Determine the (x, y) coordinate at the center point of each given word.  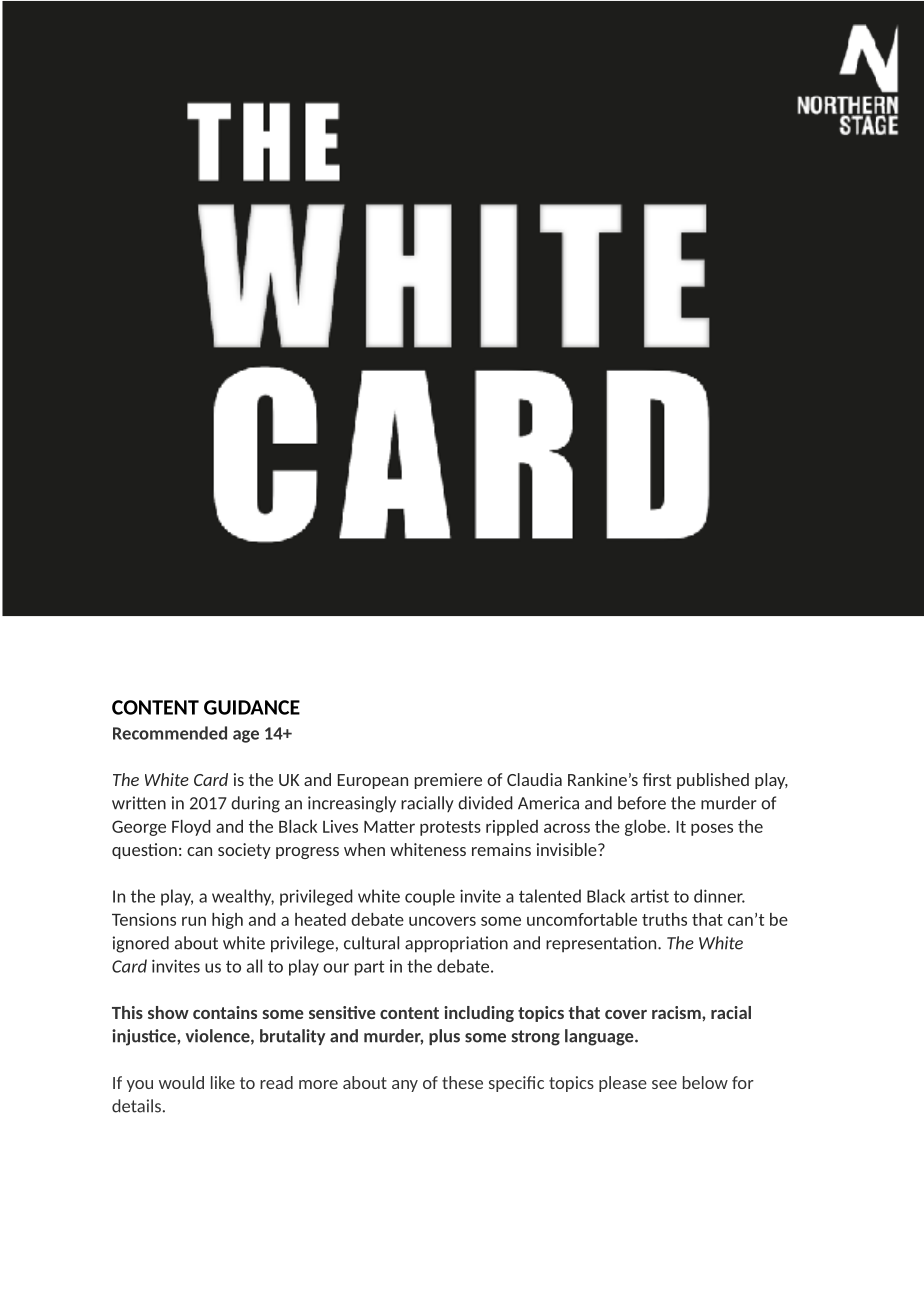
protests (450, 828)
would (181, 1082)
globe (646, 828)
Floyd (191, 828)
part (369, 968)
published (713, 781)
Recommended (170, 733)
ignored (141, 944)
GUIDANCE (252, 707)
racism (677, 1012)
